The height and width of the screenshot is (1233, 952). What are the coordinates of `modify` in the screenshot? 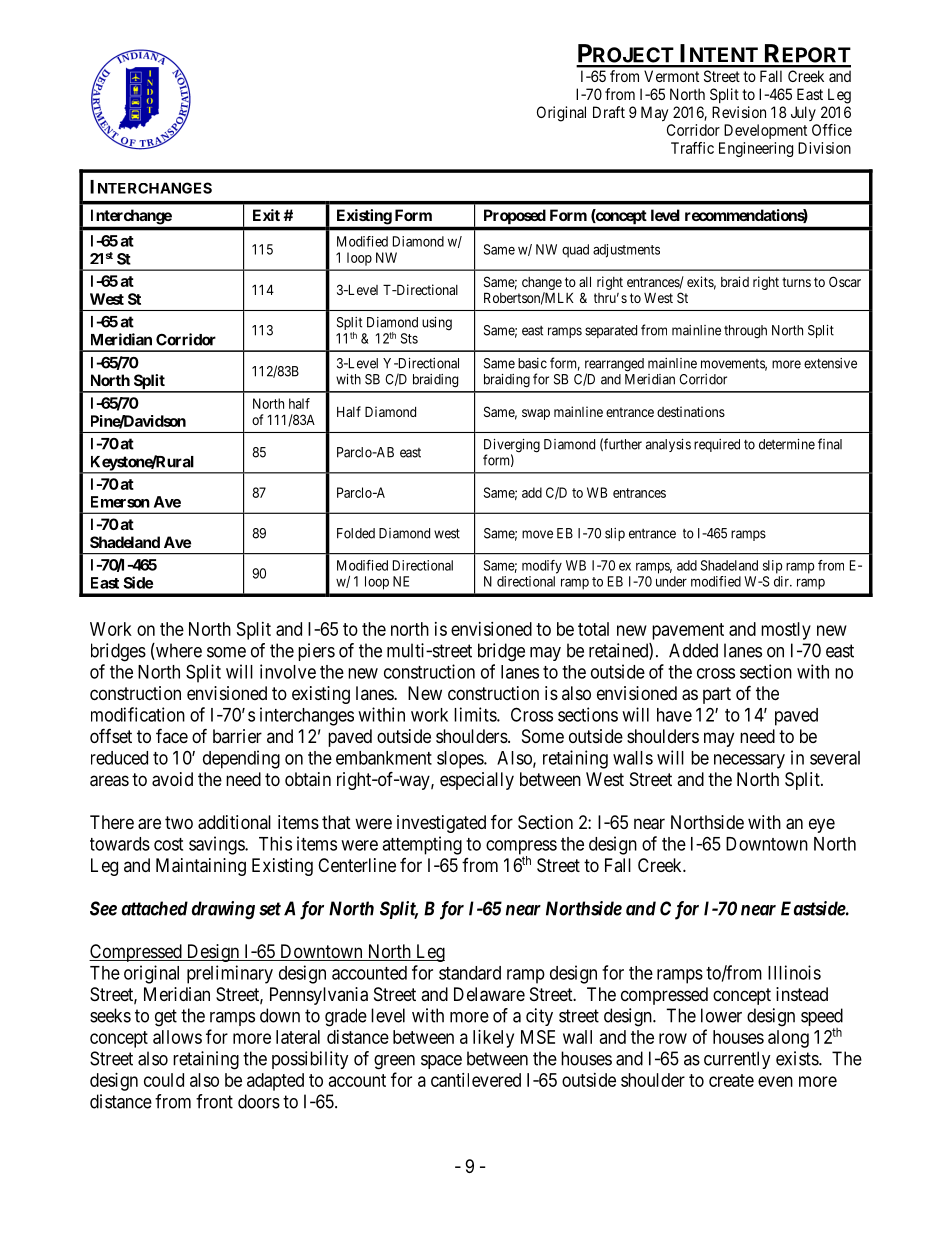 It's located at (542, 567).
